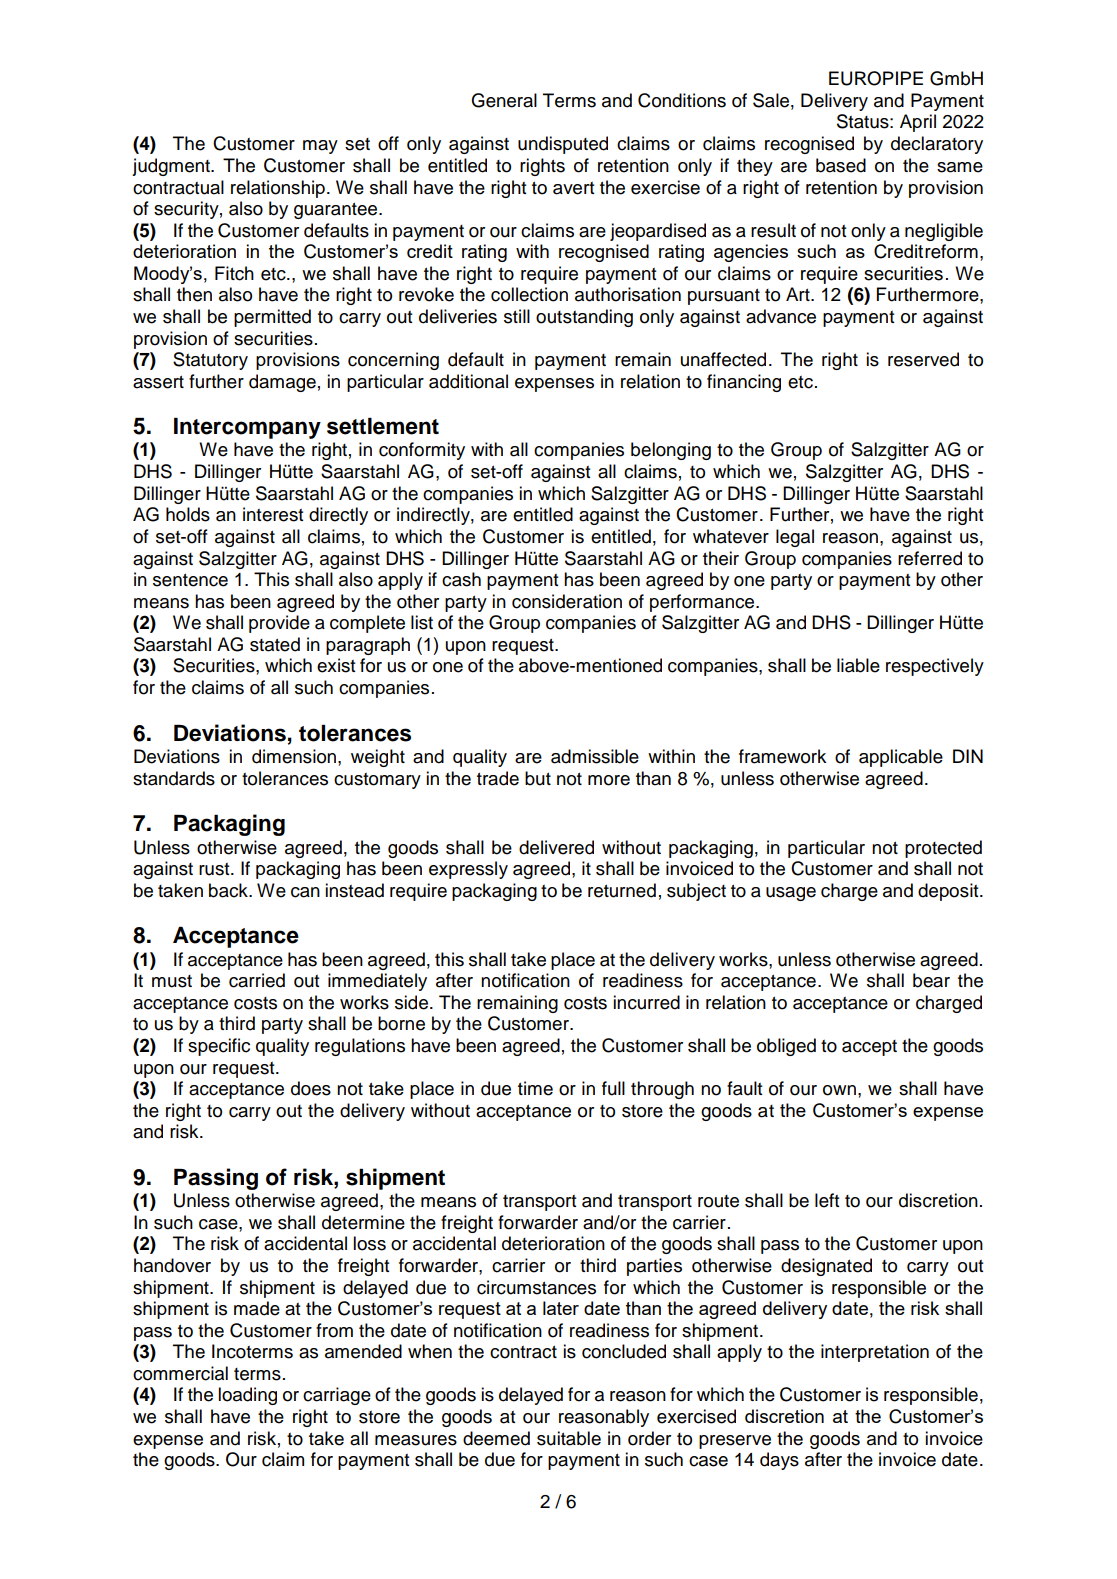  Describe the element at coordinates (320, 147) in the screenshot. I see `may` at that location.
